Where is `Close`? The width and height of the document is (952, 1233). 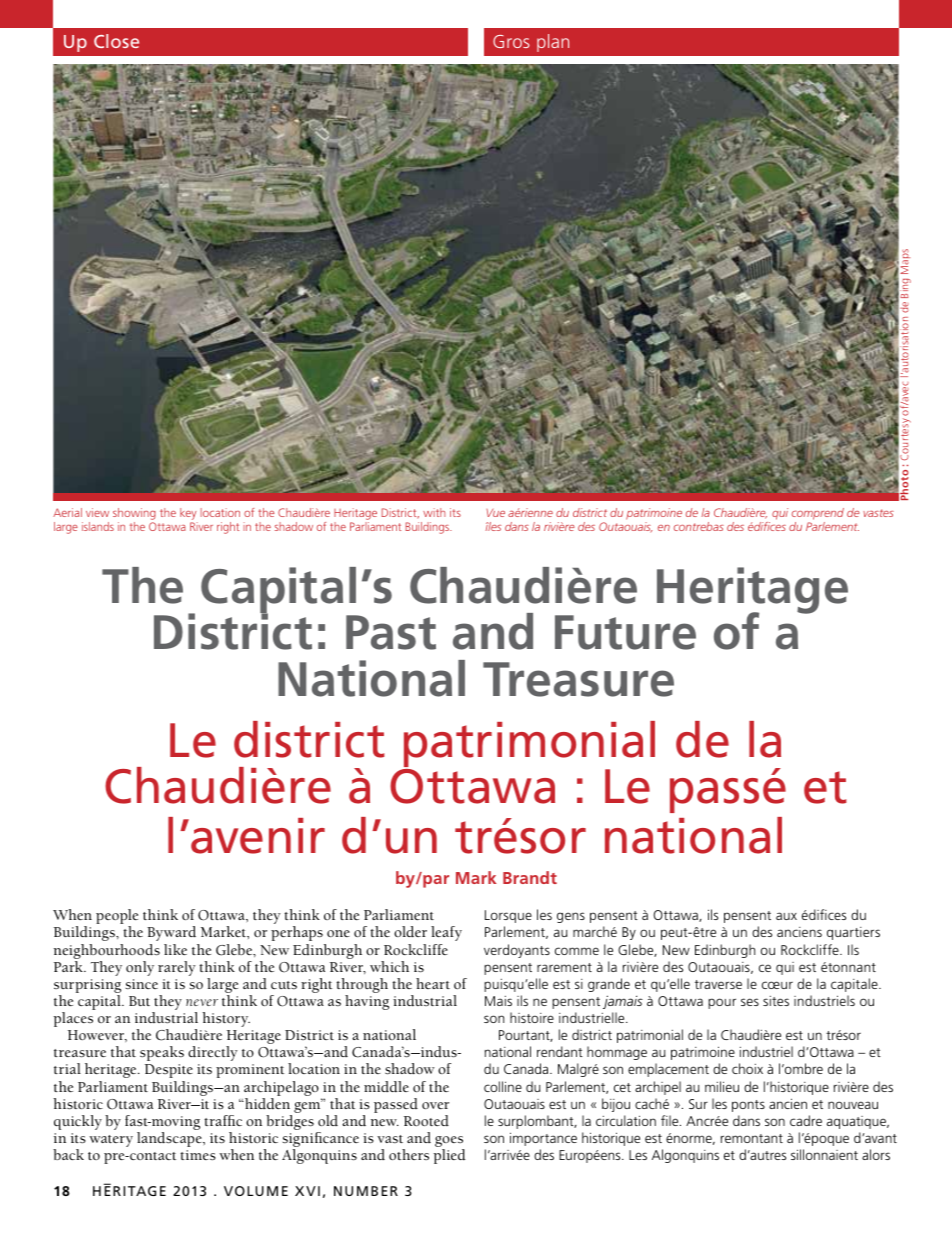 Close is located at coordinates (116, 41).
